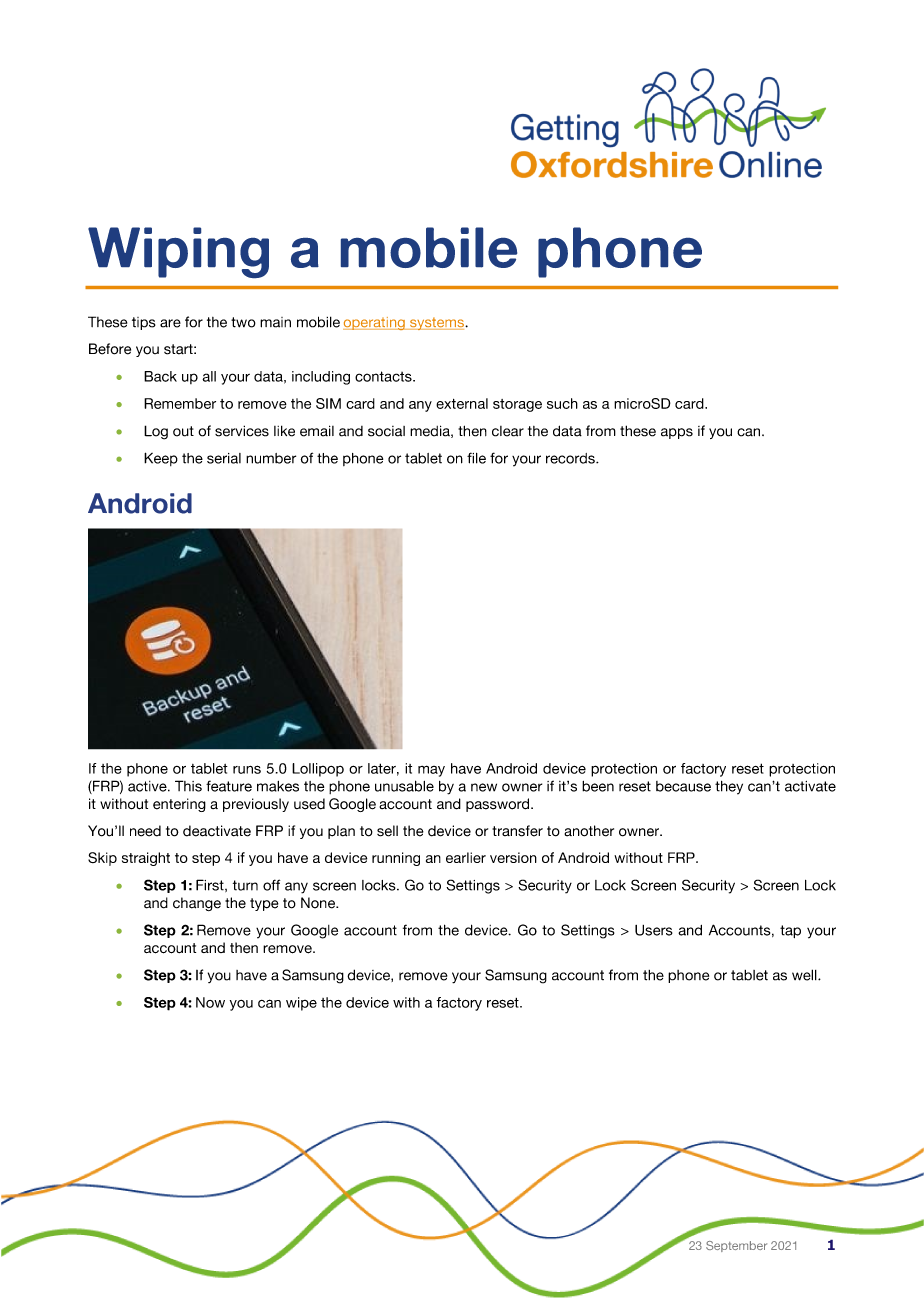 This page has height=1308, width=924. Describe the element at coordinates (729, 788) in the page. I see `they` at that location.
